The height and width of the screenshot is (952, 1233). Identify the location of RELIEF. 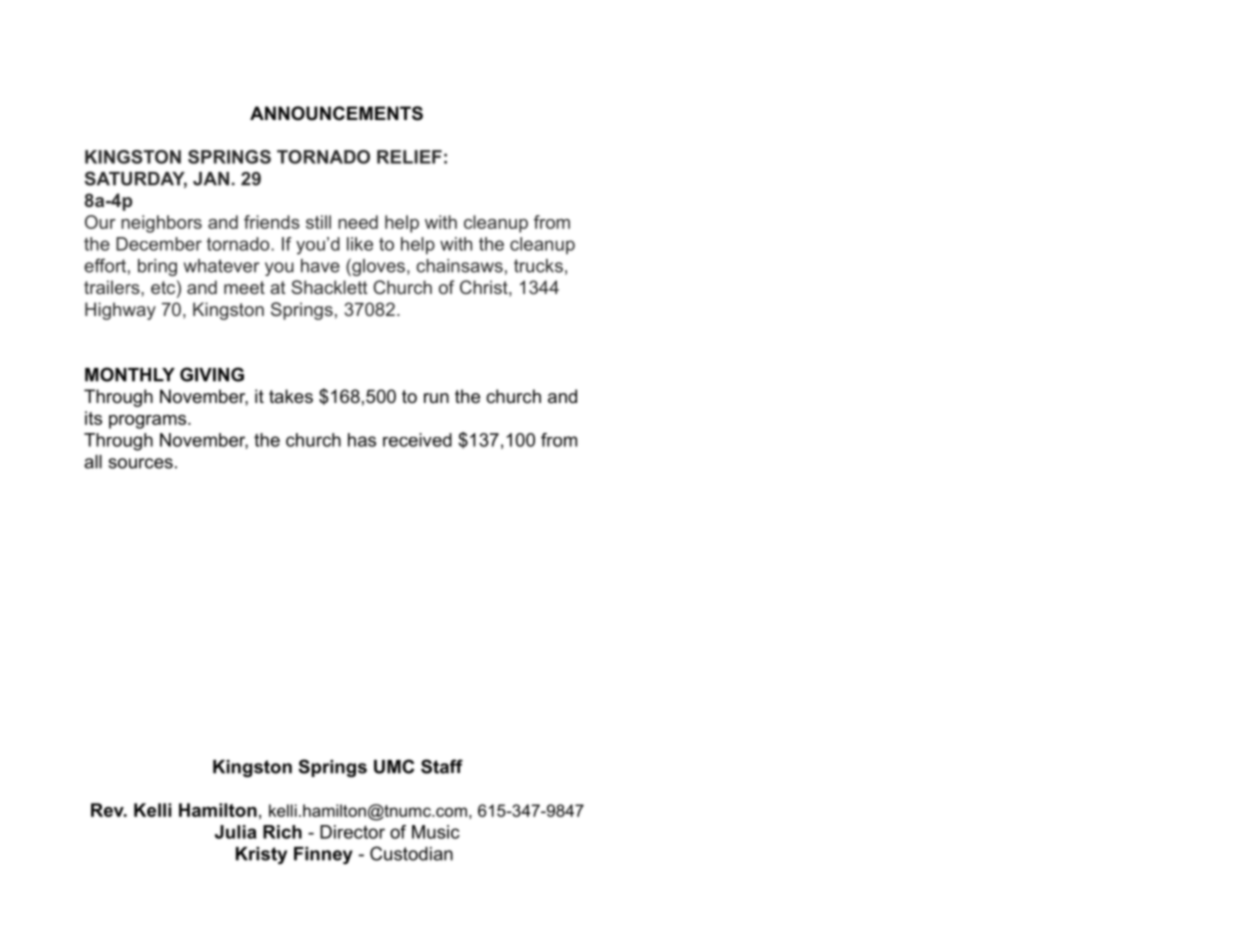
(409, 157).
